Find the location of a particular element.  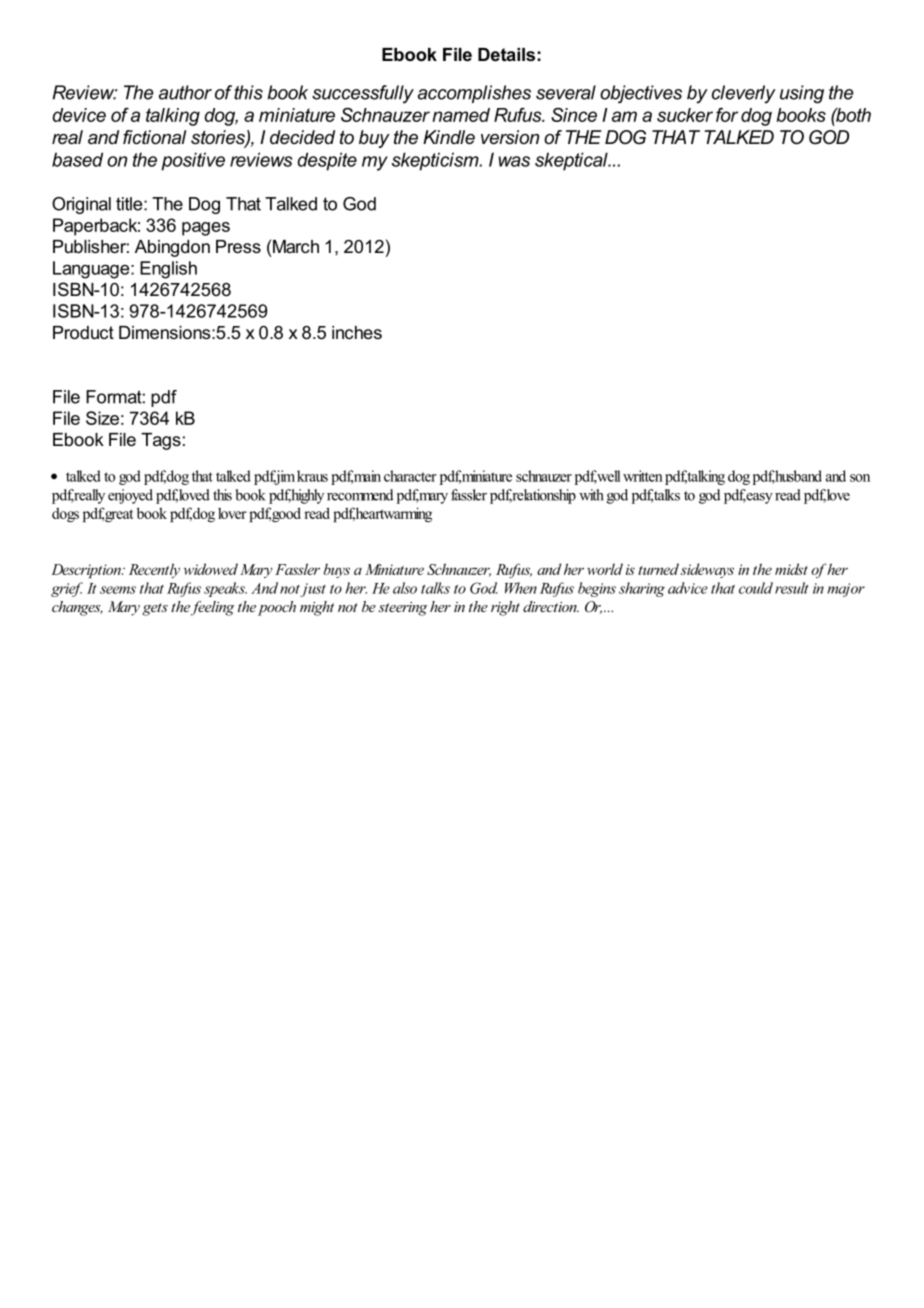

inches is located at coordinates (357, 332).
